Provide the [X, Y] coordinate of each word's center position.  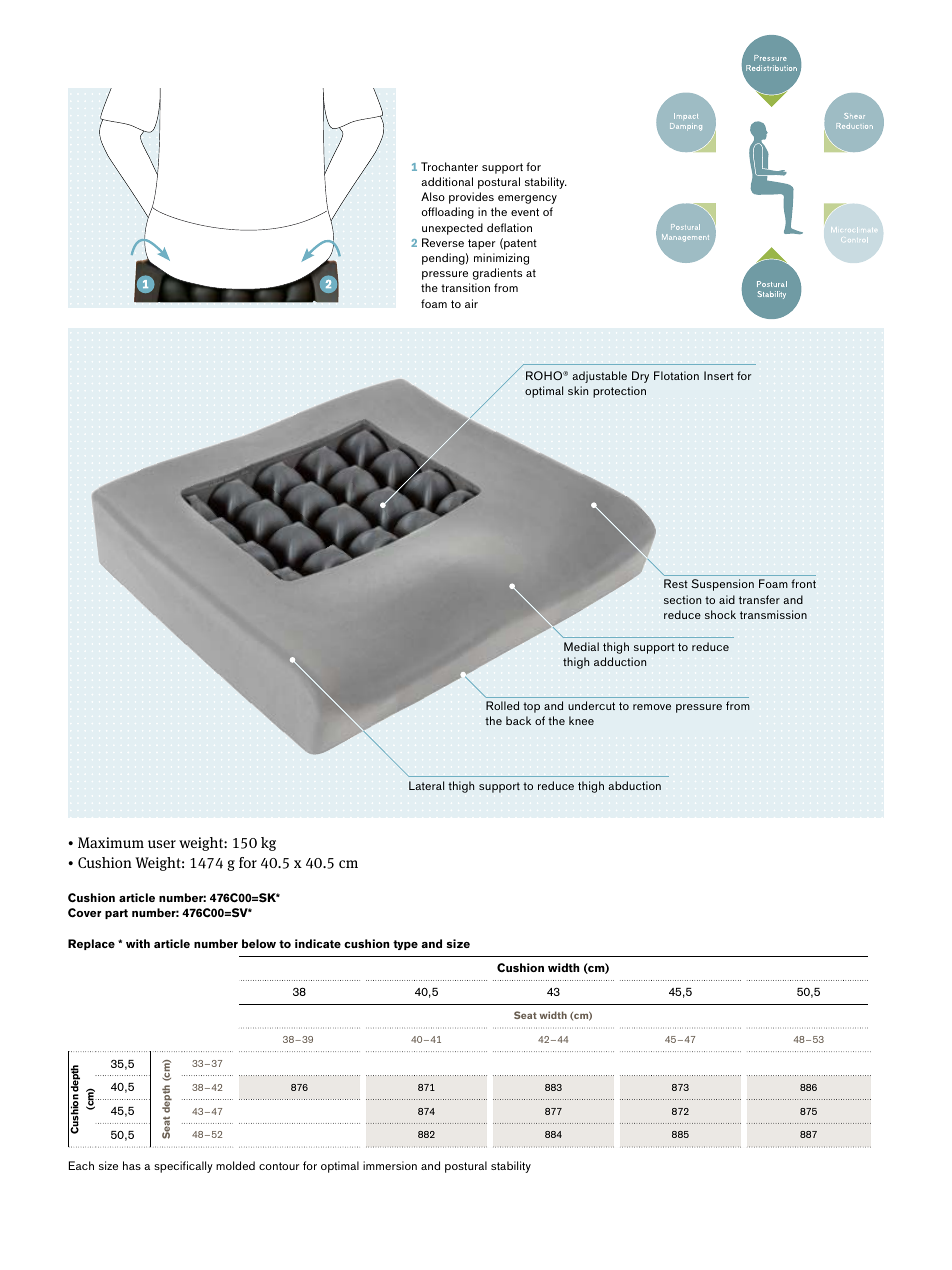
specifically [183, 1167]
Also [433, 196]
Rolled [502, 705]
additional [447, 181]
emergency [527, 199]
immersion [390, 1165]
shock [720, 614]
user [162, 844]
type [405, 945]
